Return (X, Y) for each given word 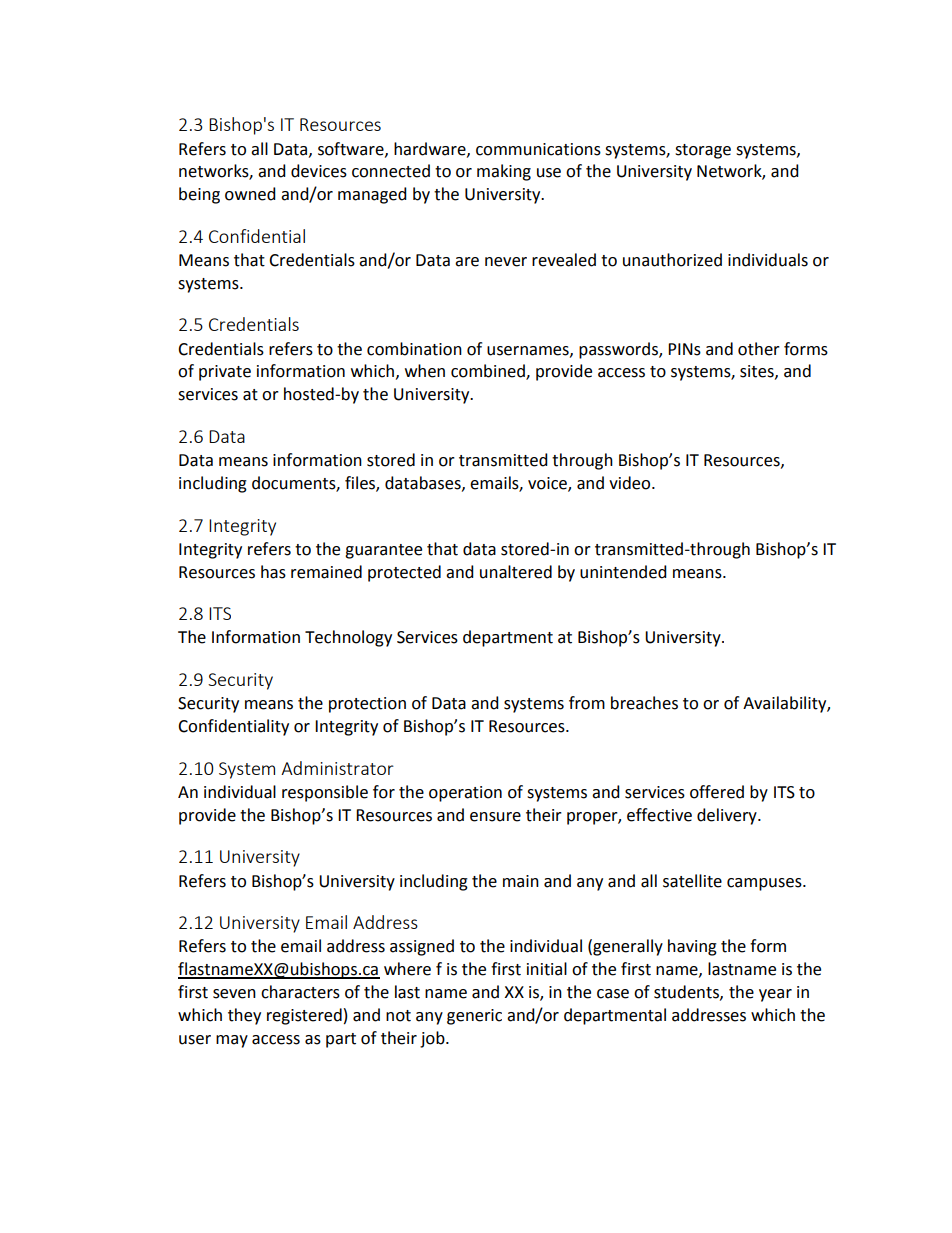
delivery (728, 816)
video (631, 483)
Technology (348, 638)
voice (548, 484)
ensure (495, 817)
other (759, 349)
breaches (644, 703)
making (504, 172)
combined (489, 372)
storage (703, 151)
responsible (325, 793)
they (244, 1016)
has (273, 572)
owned (250, 194)
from (587, 703)
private (225, 373)
